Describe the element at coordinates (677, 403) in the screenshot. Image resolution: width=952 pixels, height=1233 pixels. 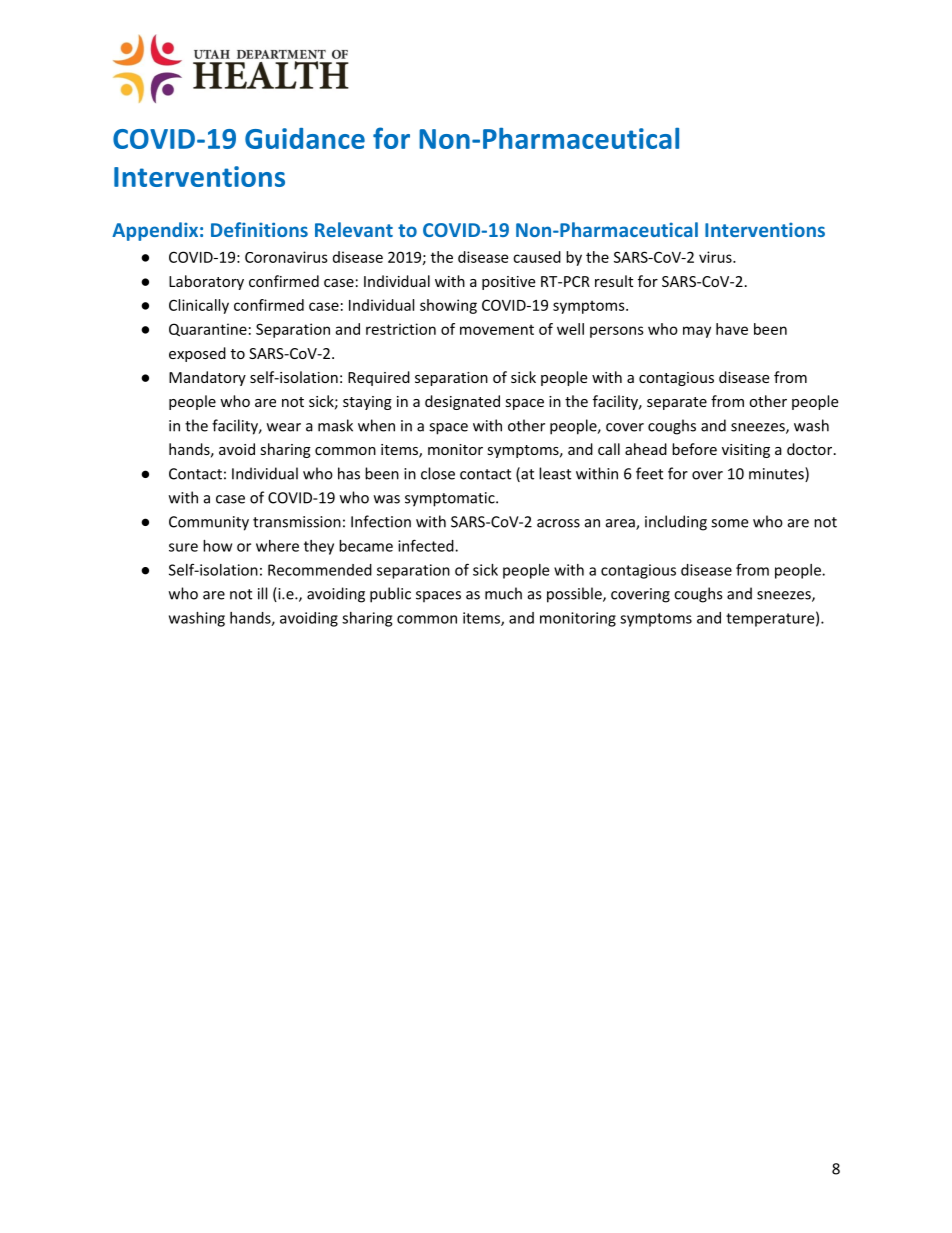
I see `separate` at that location.
